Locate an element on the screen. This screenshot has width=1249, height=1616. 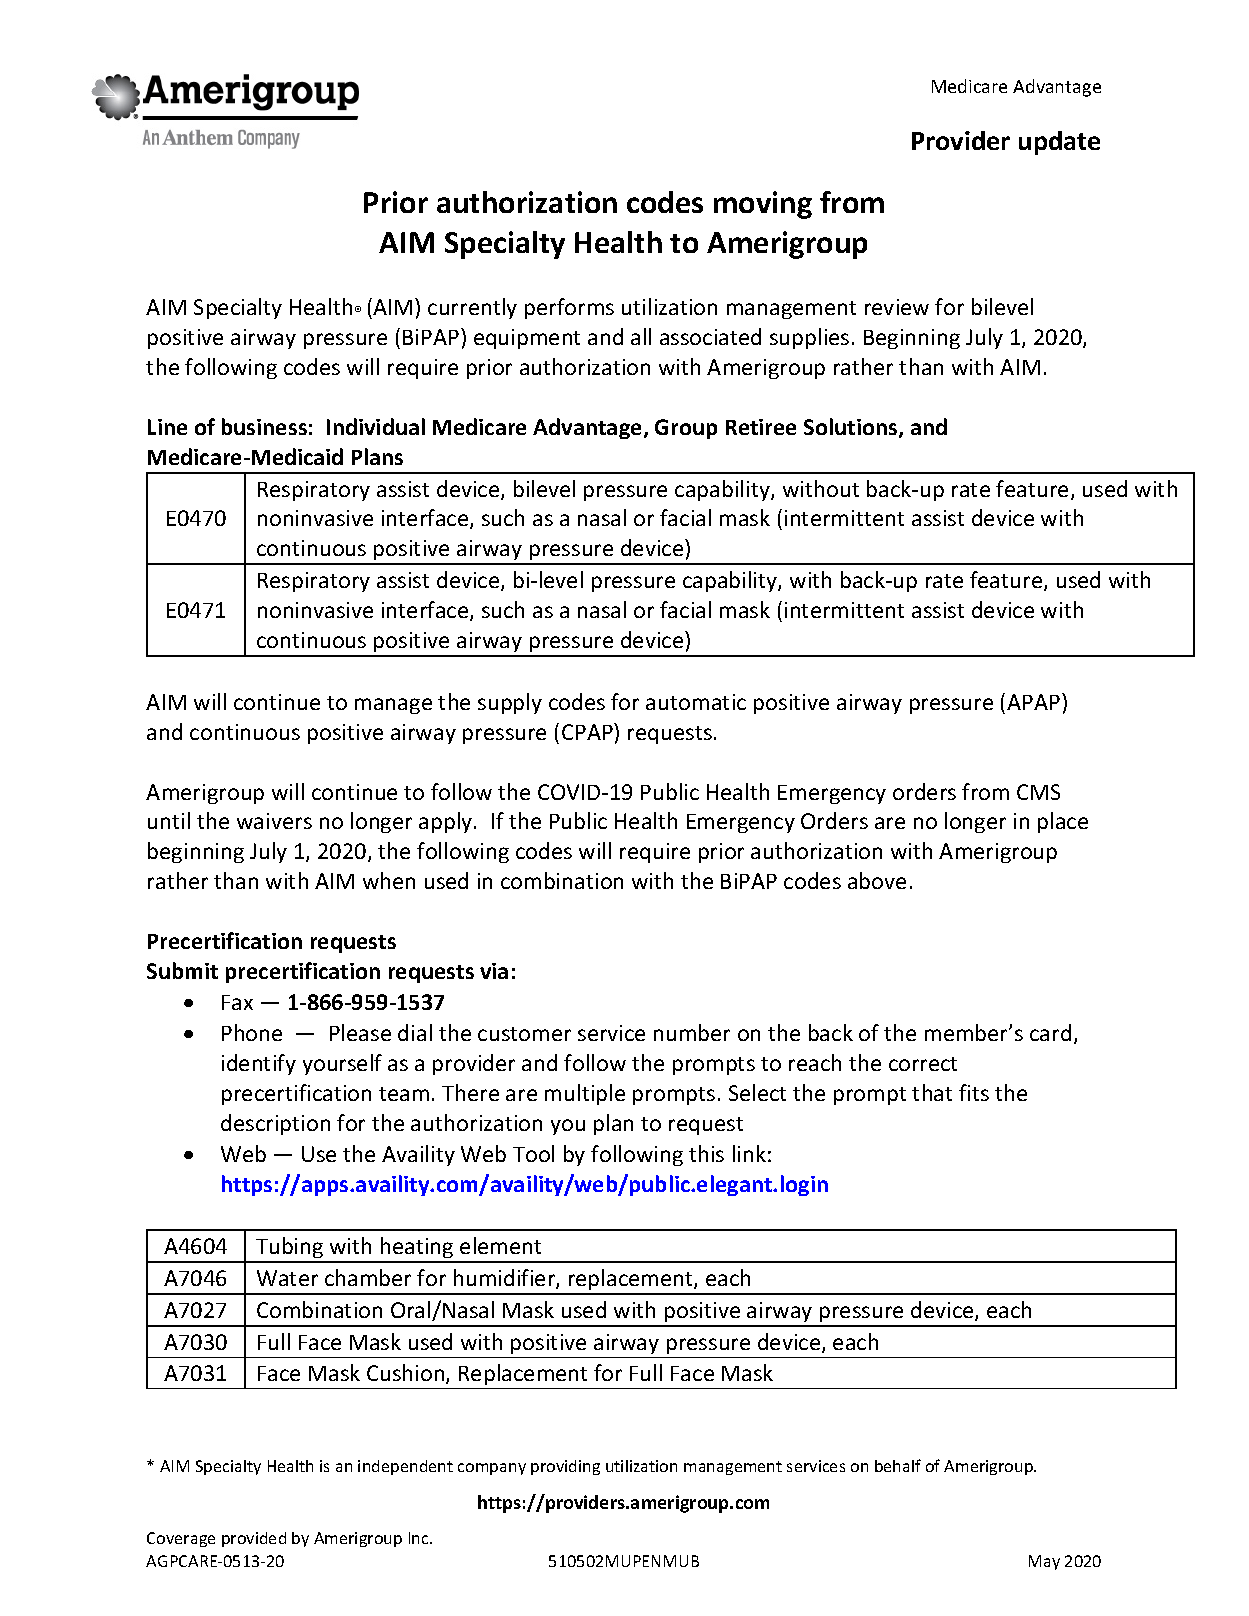
waivers is located at coordinates (274, 821).
